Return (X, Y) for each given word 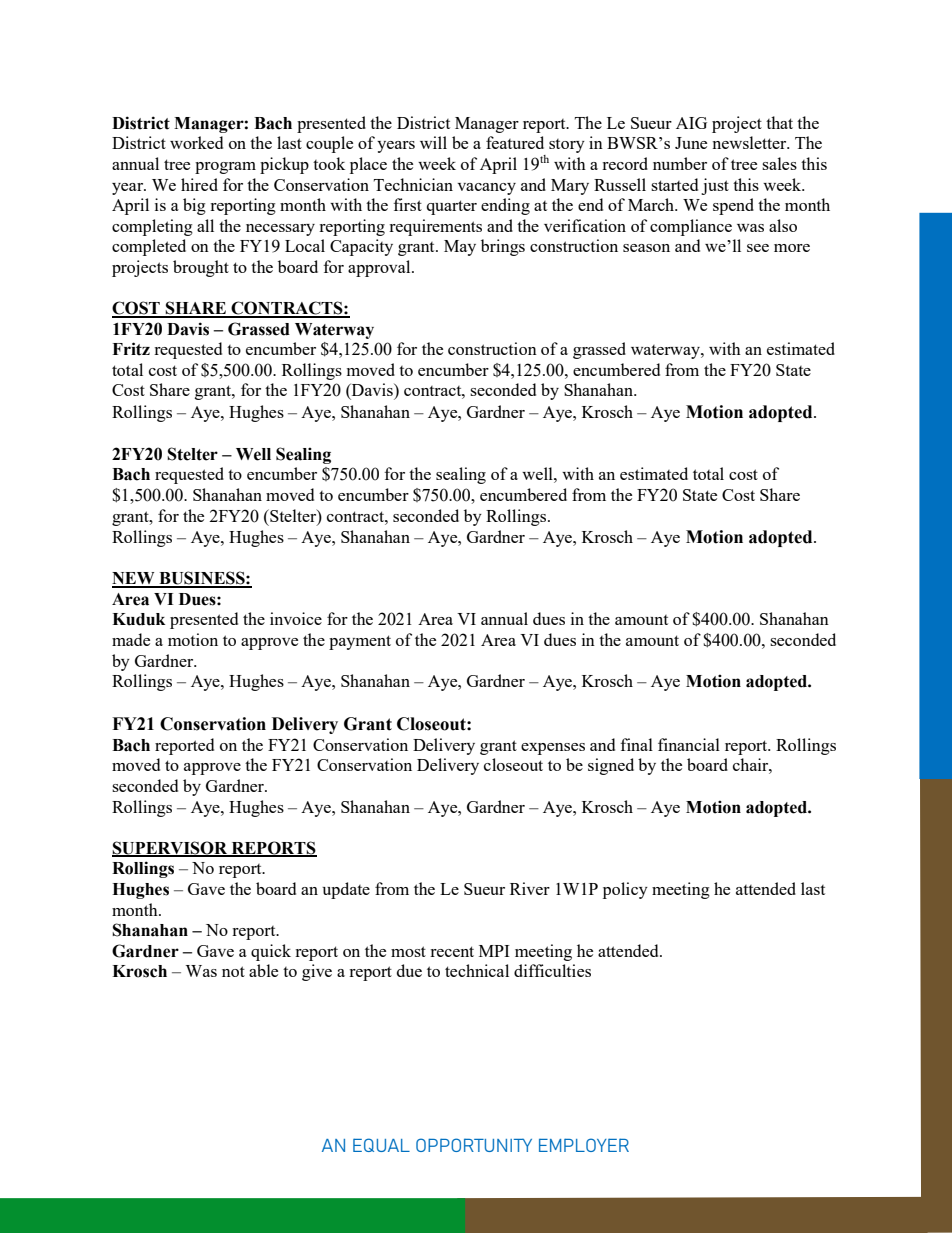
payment (360, 642)
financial (689, 744)
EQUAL (381, 1145)
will (433, 142)
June (691, 143)
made (131, 639)
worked (196, 142)
